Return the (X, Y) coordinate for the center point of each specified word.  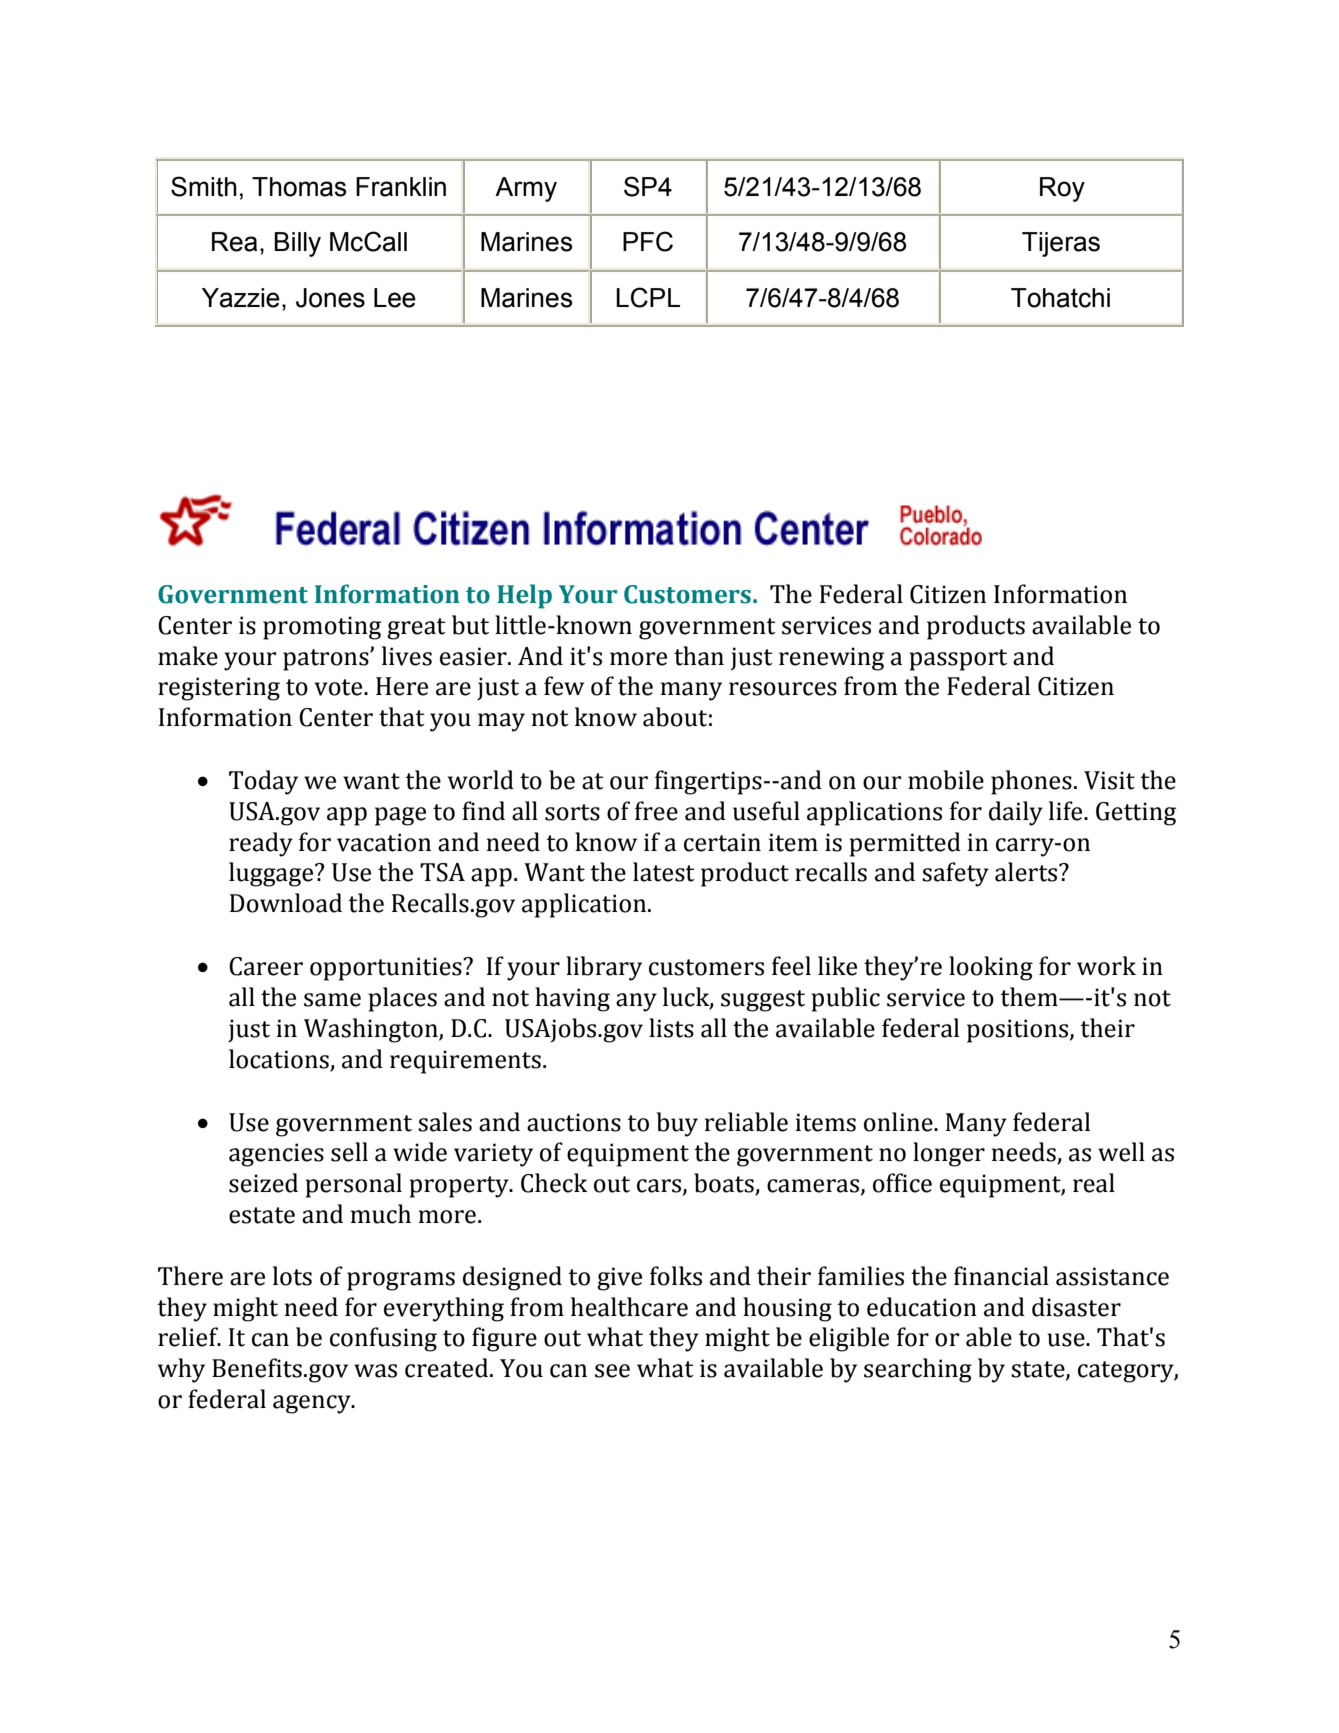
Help (524, 596)
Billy (297, 244)
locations (279, 1059)
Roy (1062, 189)
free (656, 811)
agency (313, 1404)
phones (1031, 782)
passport (958, 660)
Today (263, 782)
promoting (322, 628)
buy (677, 1124)
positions (1017, 1031)
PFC (648, 241)
